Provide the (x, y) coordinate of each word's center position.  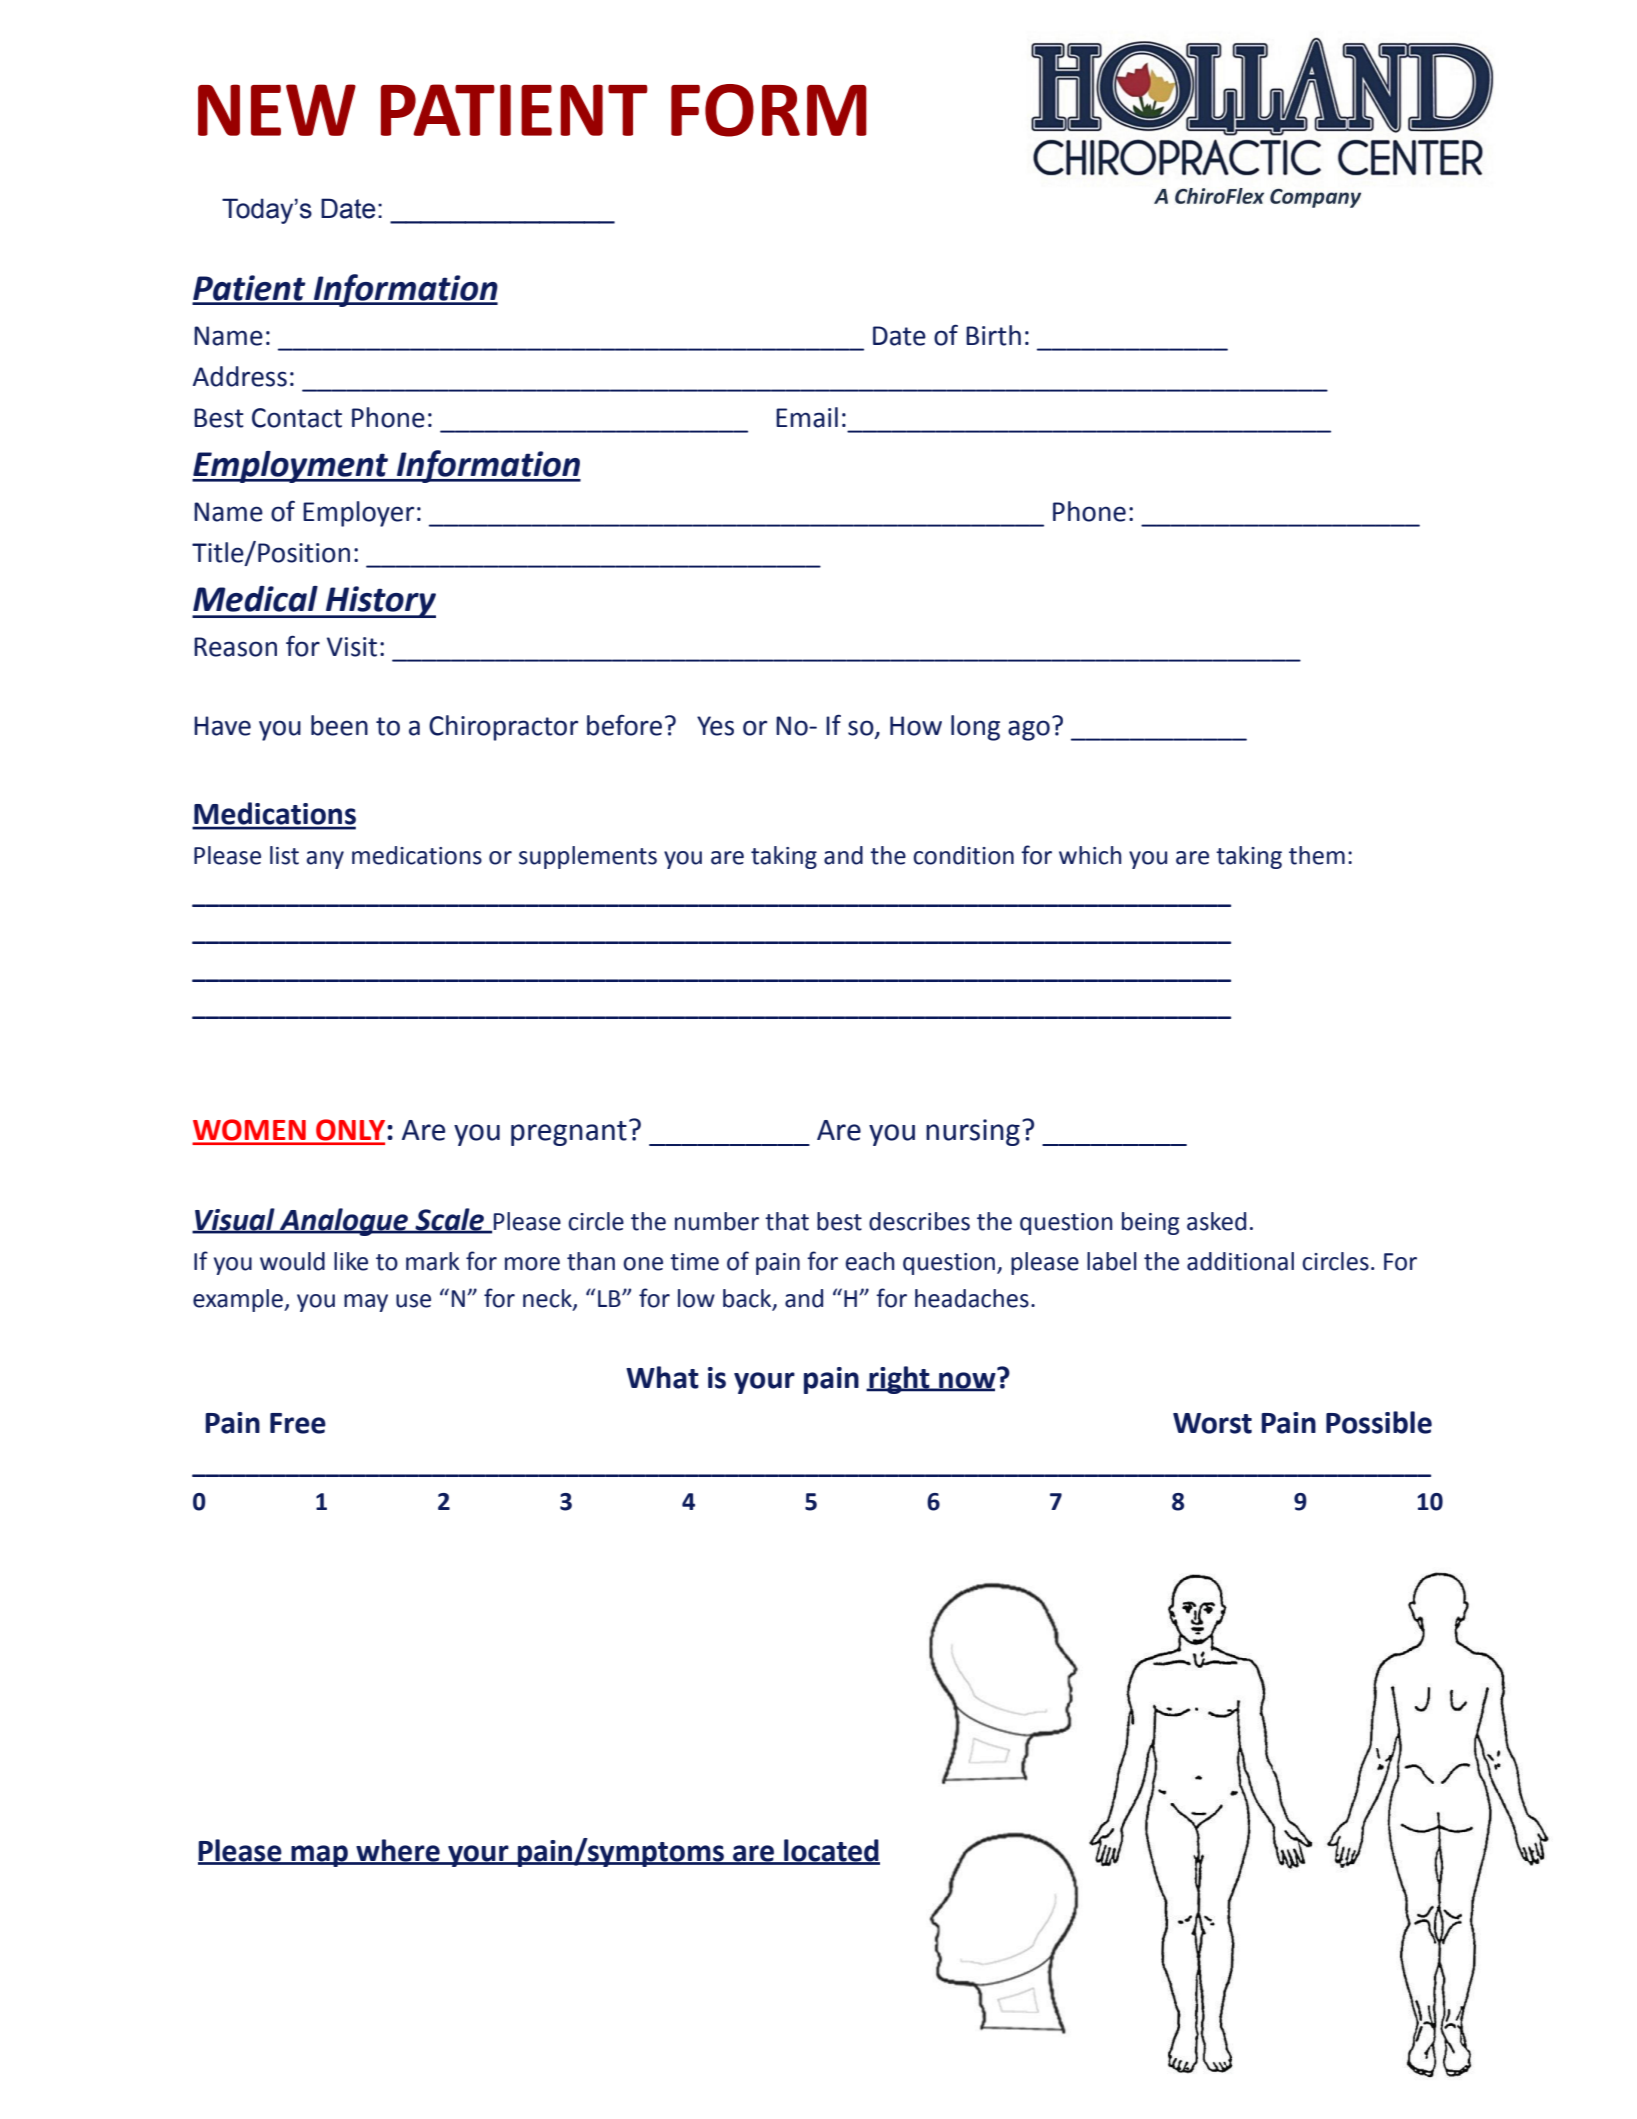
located (831, 1851)
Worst (1212, 1423)
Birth (993, 335)
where (398, 1851)
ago (1029, 730)
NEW (277, 110)
